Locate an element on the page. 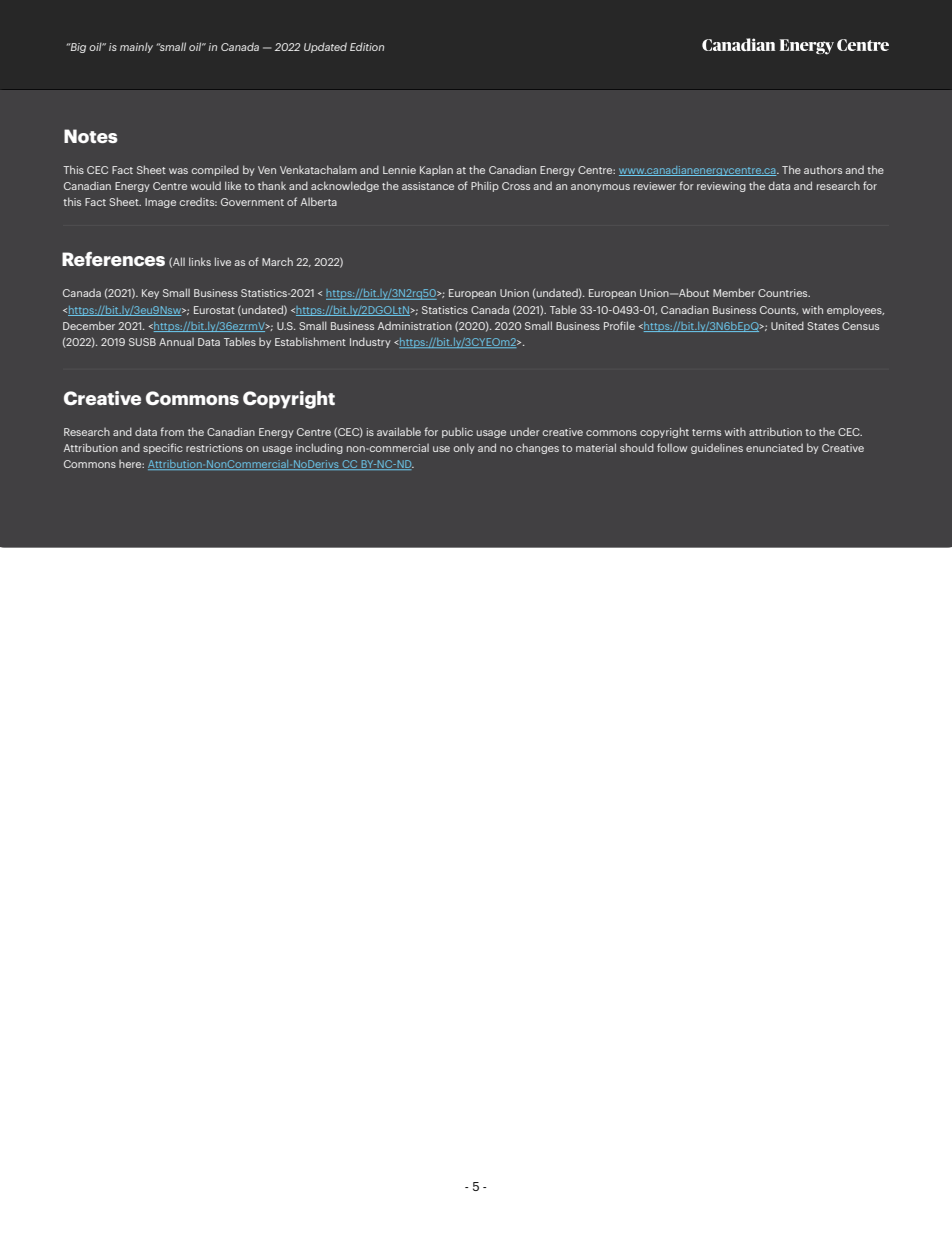 The width and height of the document is (952, 1233). public is located at coordinates (457, 432).
